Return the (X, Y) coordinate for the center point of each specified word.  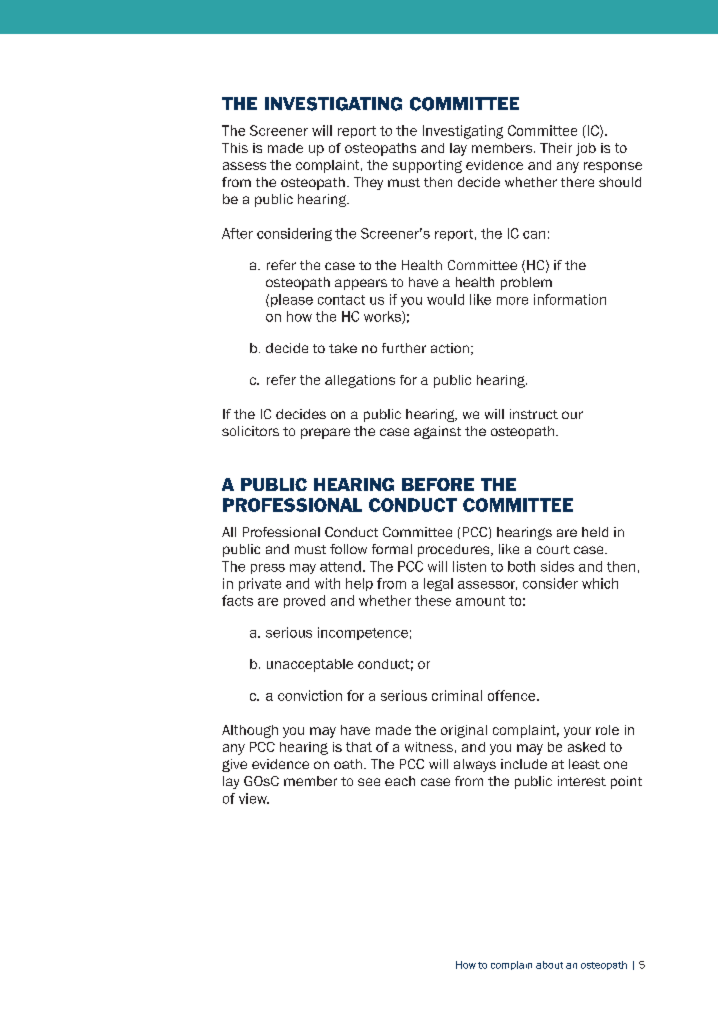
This (235, 148)
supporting (427, 166)
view (254, 798)
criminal (457, 695)
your (577, 732)
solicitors (250, 431)
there (577, 182)
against (437, 432)
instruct (534, 414)
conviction (310, 695)
